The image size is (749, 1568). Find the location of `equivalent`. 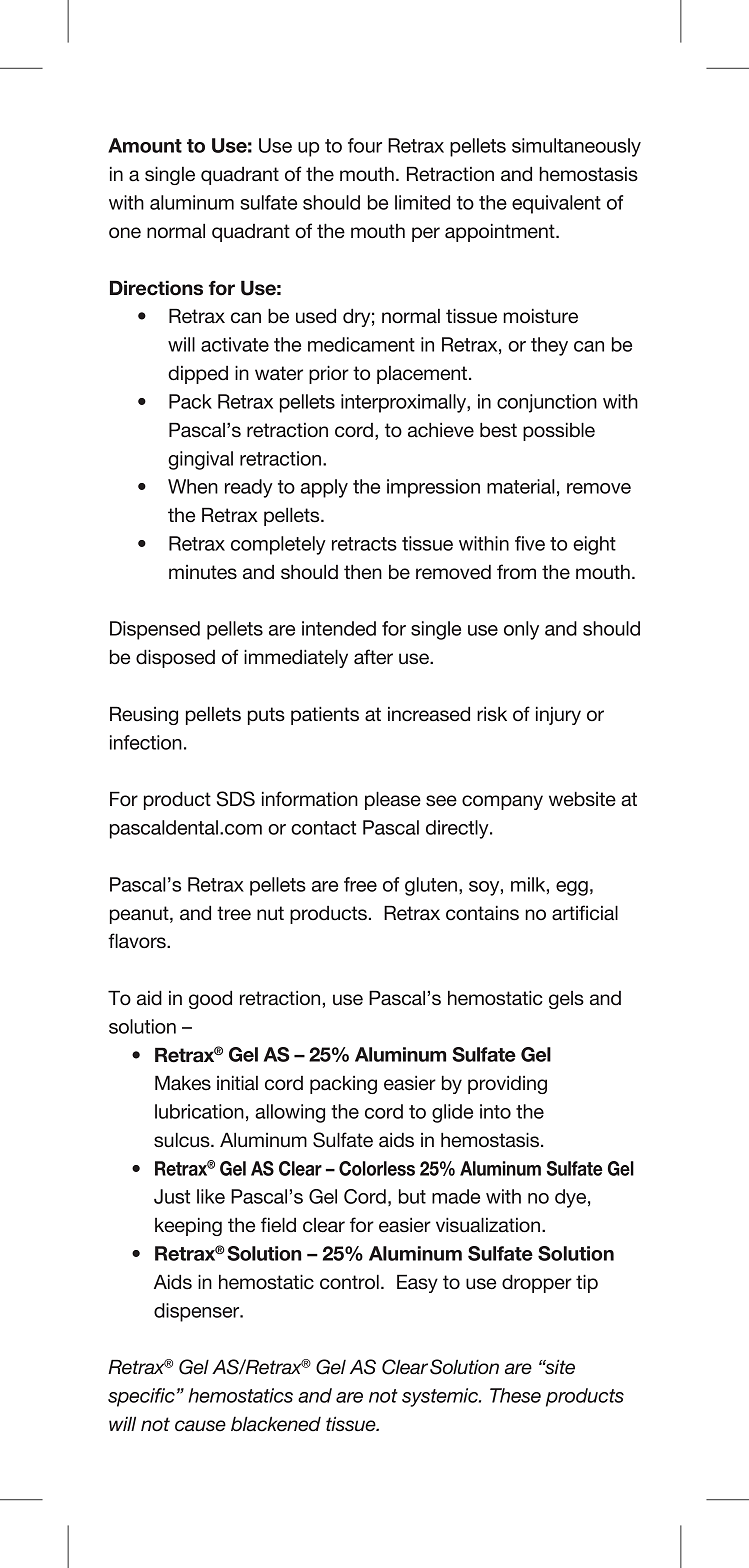

equivalent is located at coordinates (556, 204).
